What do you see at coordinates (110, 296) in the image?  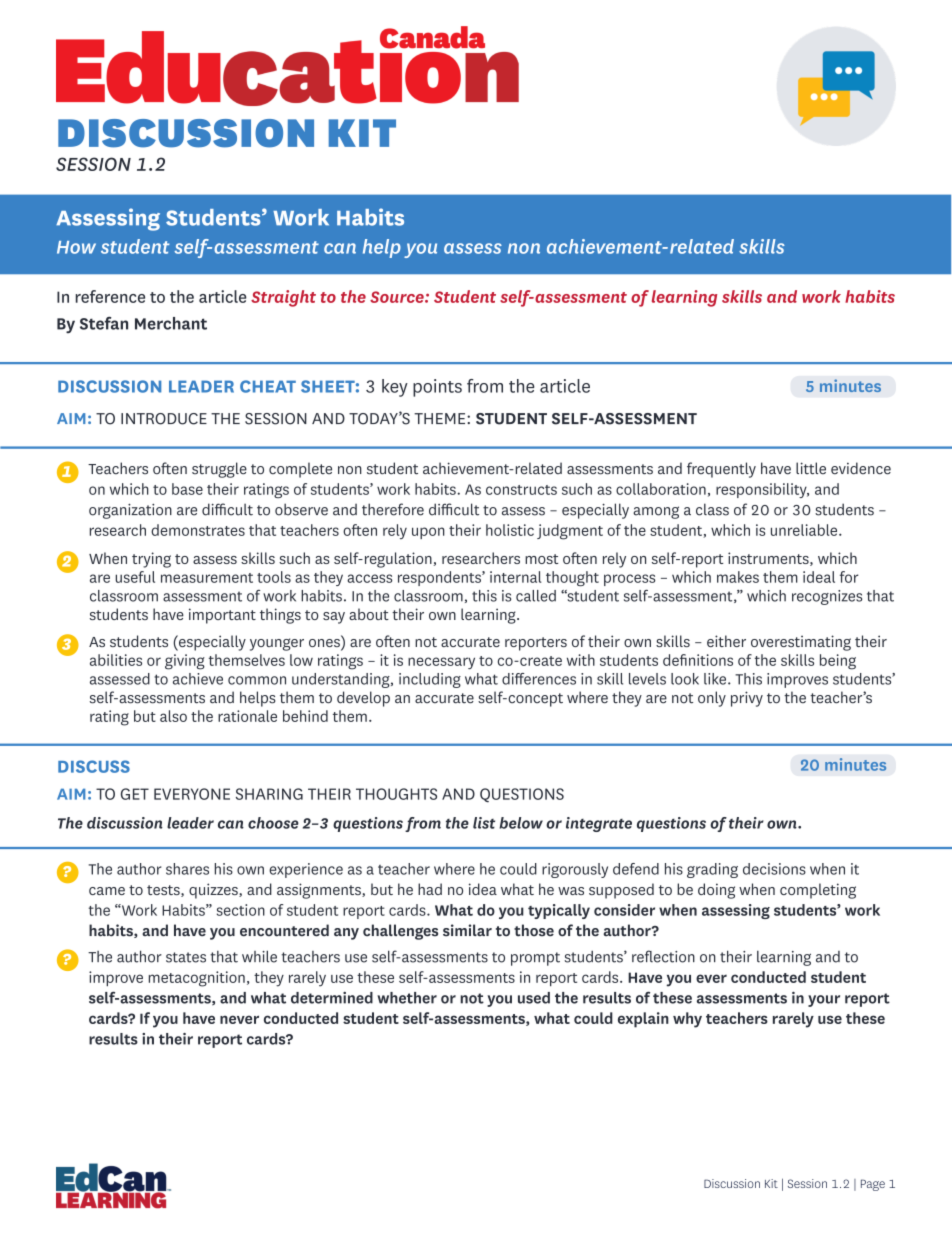 I see `reference` at bounding box center [110, 296].
